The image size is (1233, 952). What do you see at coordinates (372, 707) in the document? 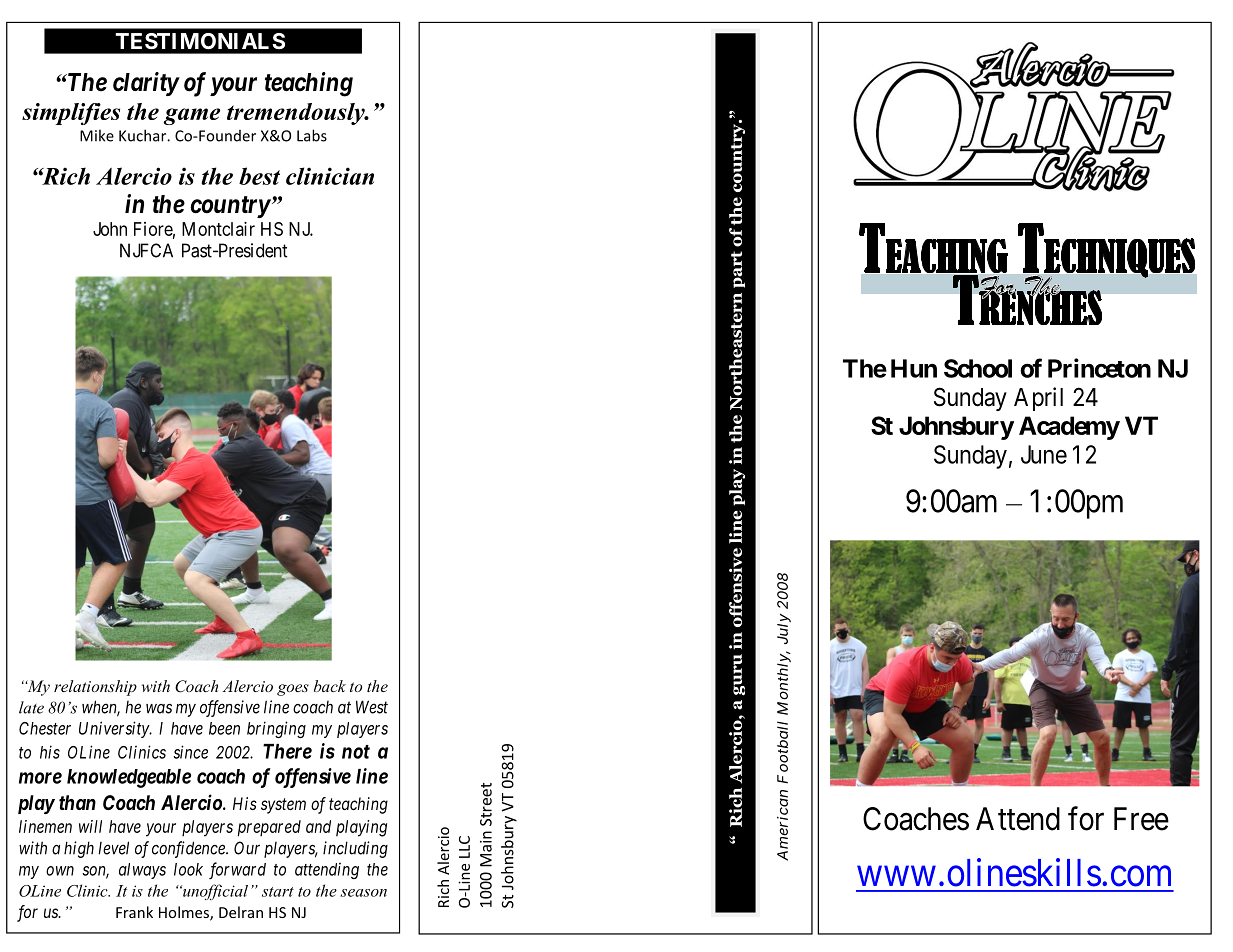
I see `West` at bounding box center [372, 707].
